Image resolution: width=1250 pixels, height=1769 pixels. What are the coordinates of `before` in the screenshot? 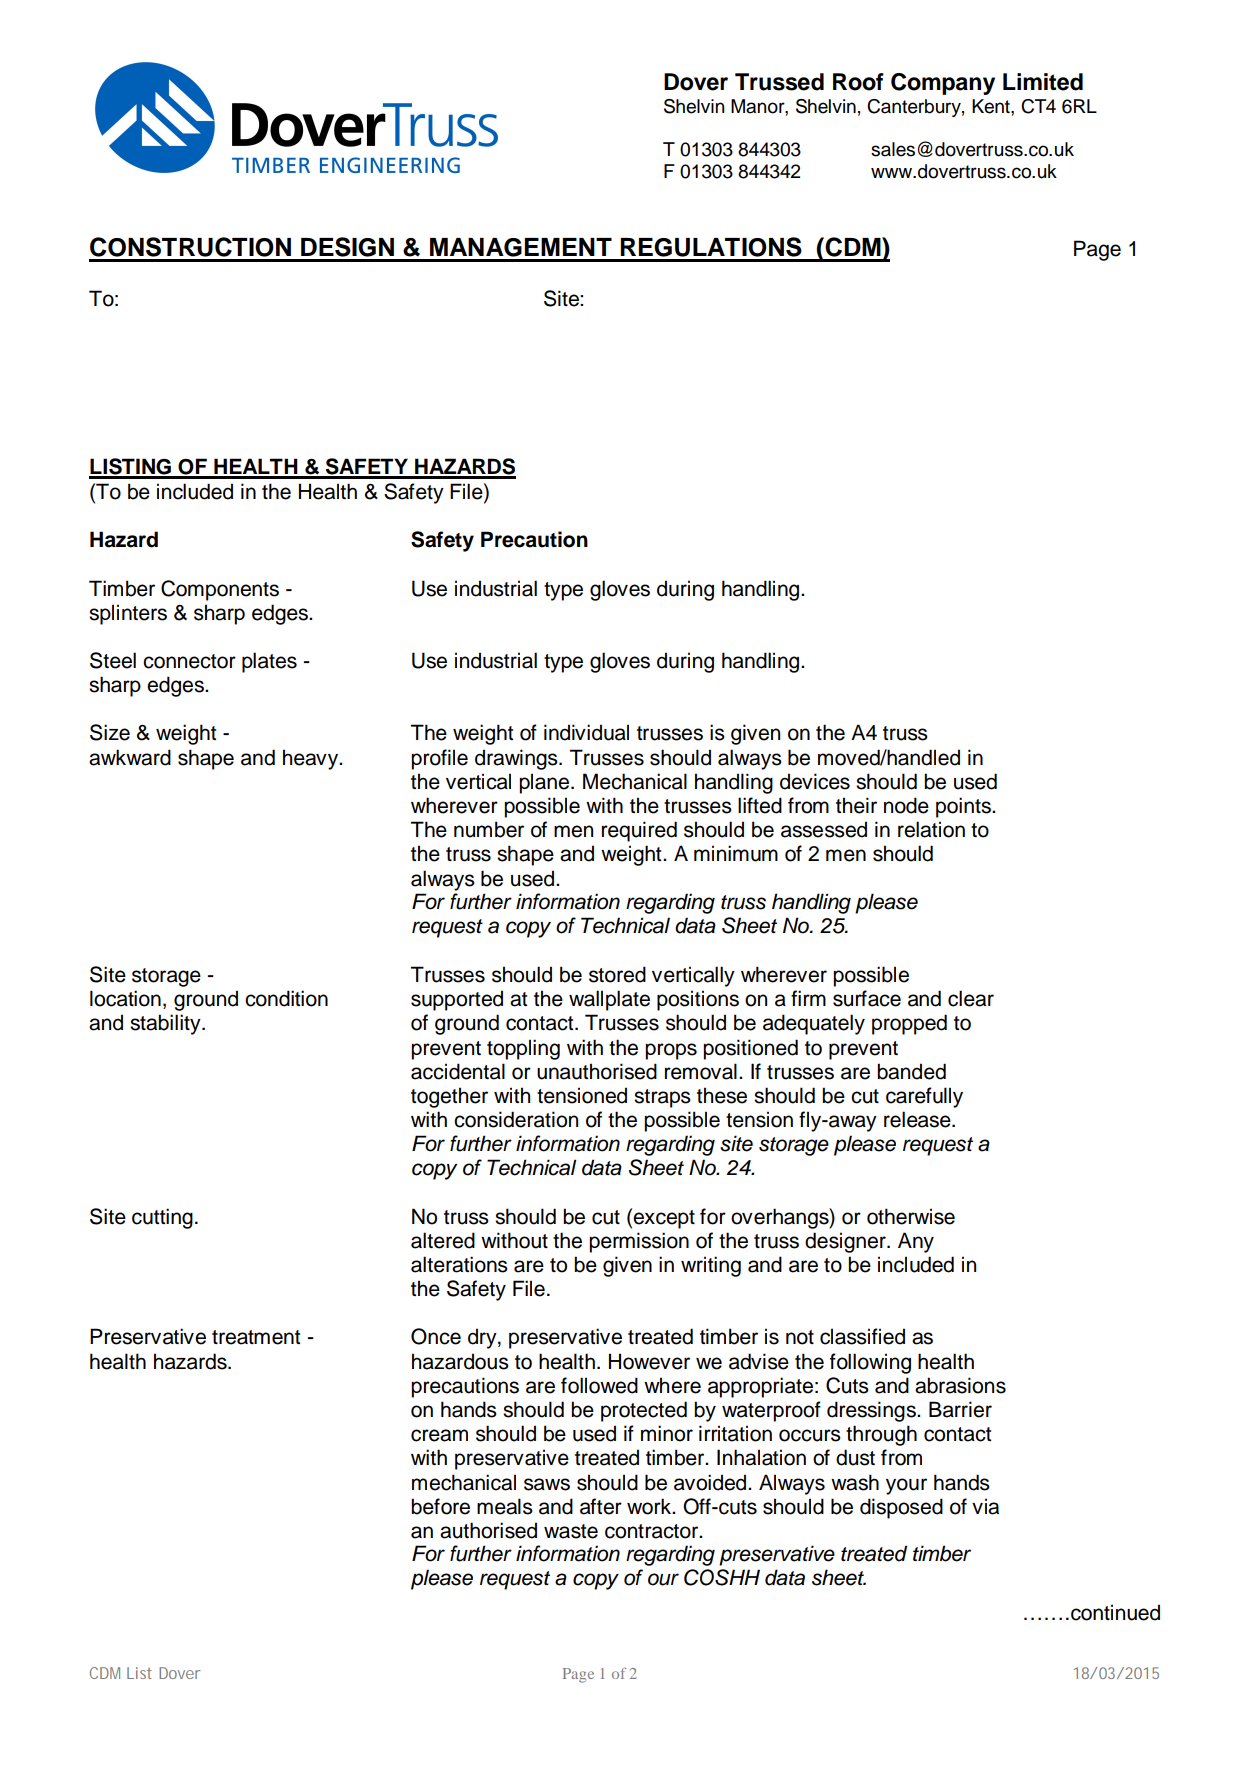 It's located at (440, 1506).
